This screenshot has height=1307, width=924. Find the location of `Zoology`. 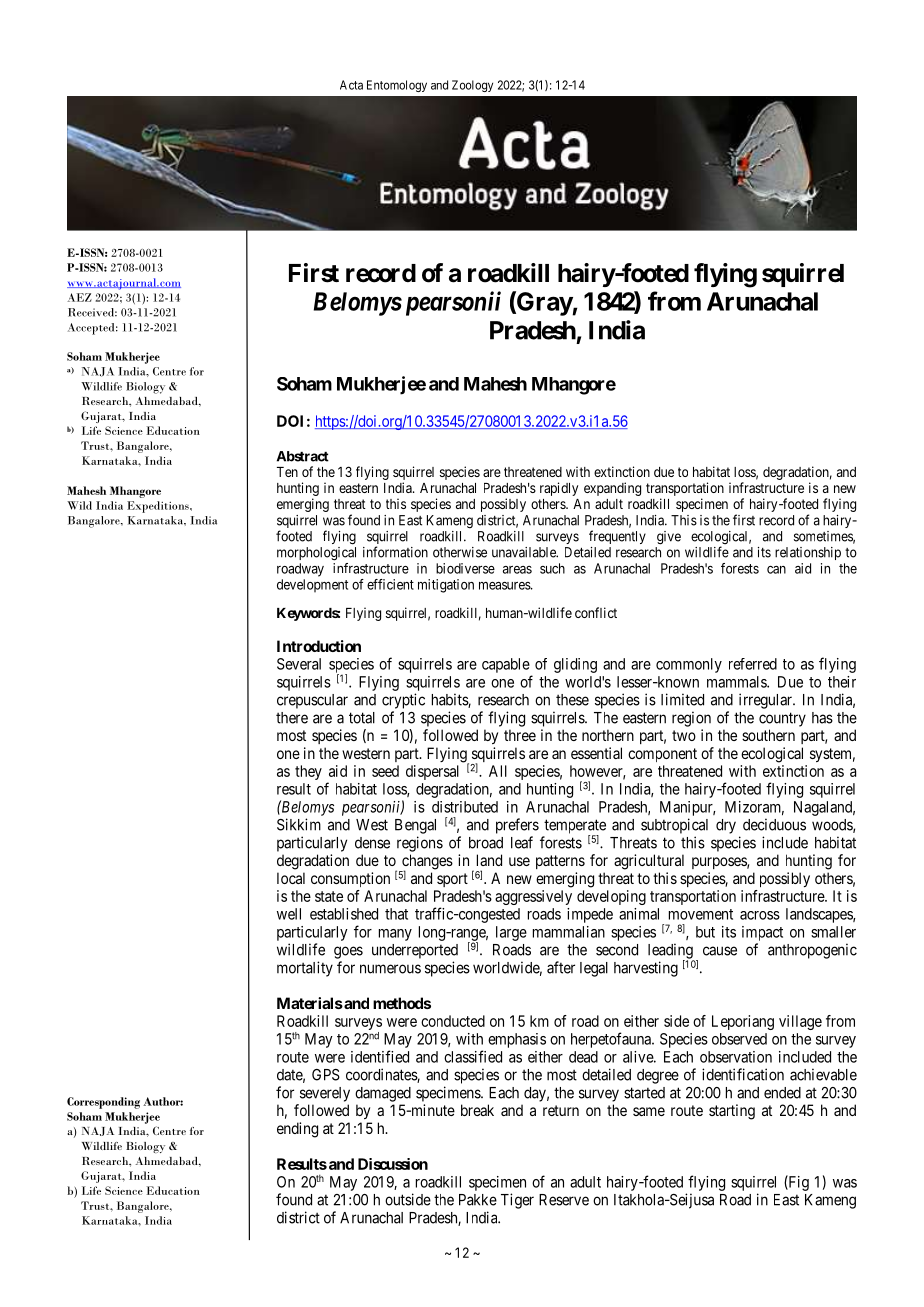

Zoology is located at coordinates (472, 86).
